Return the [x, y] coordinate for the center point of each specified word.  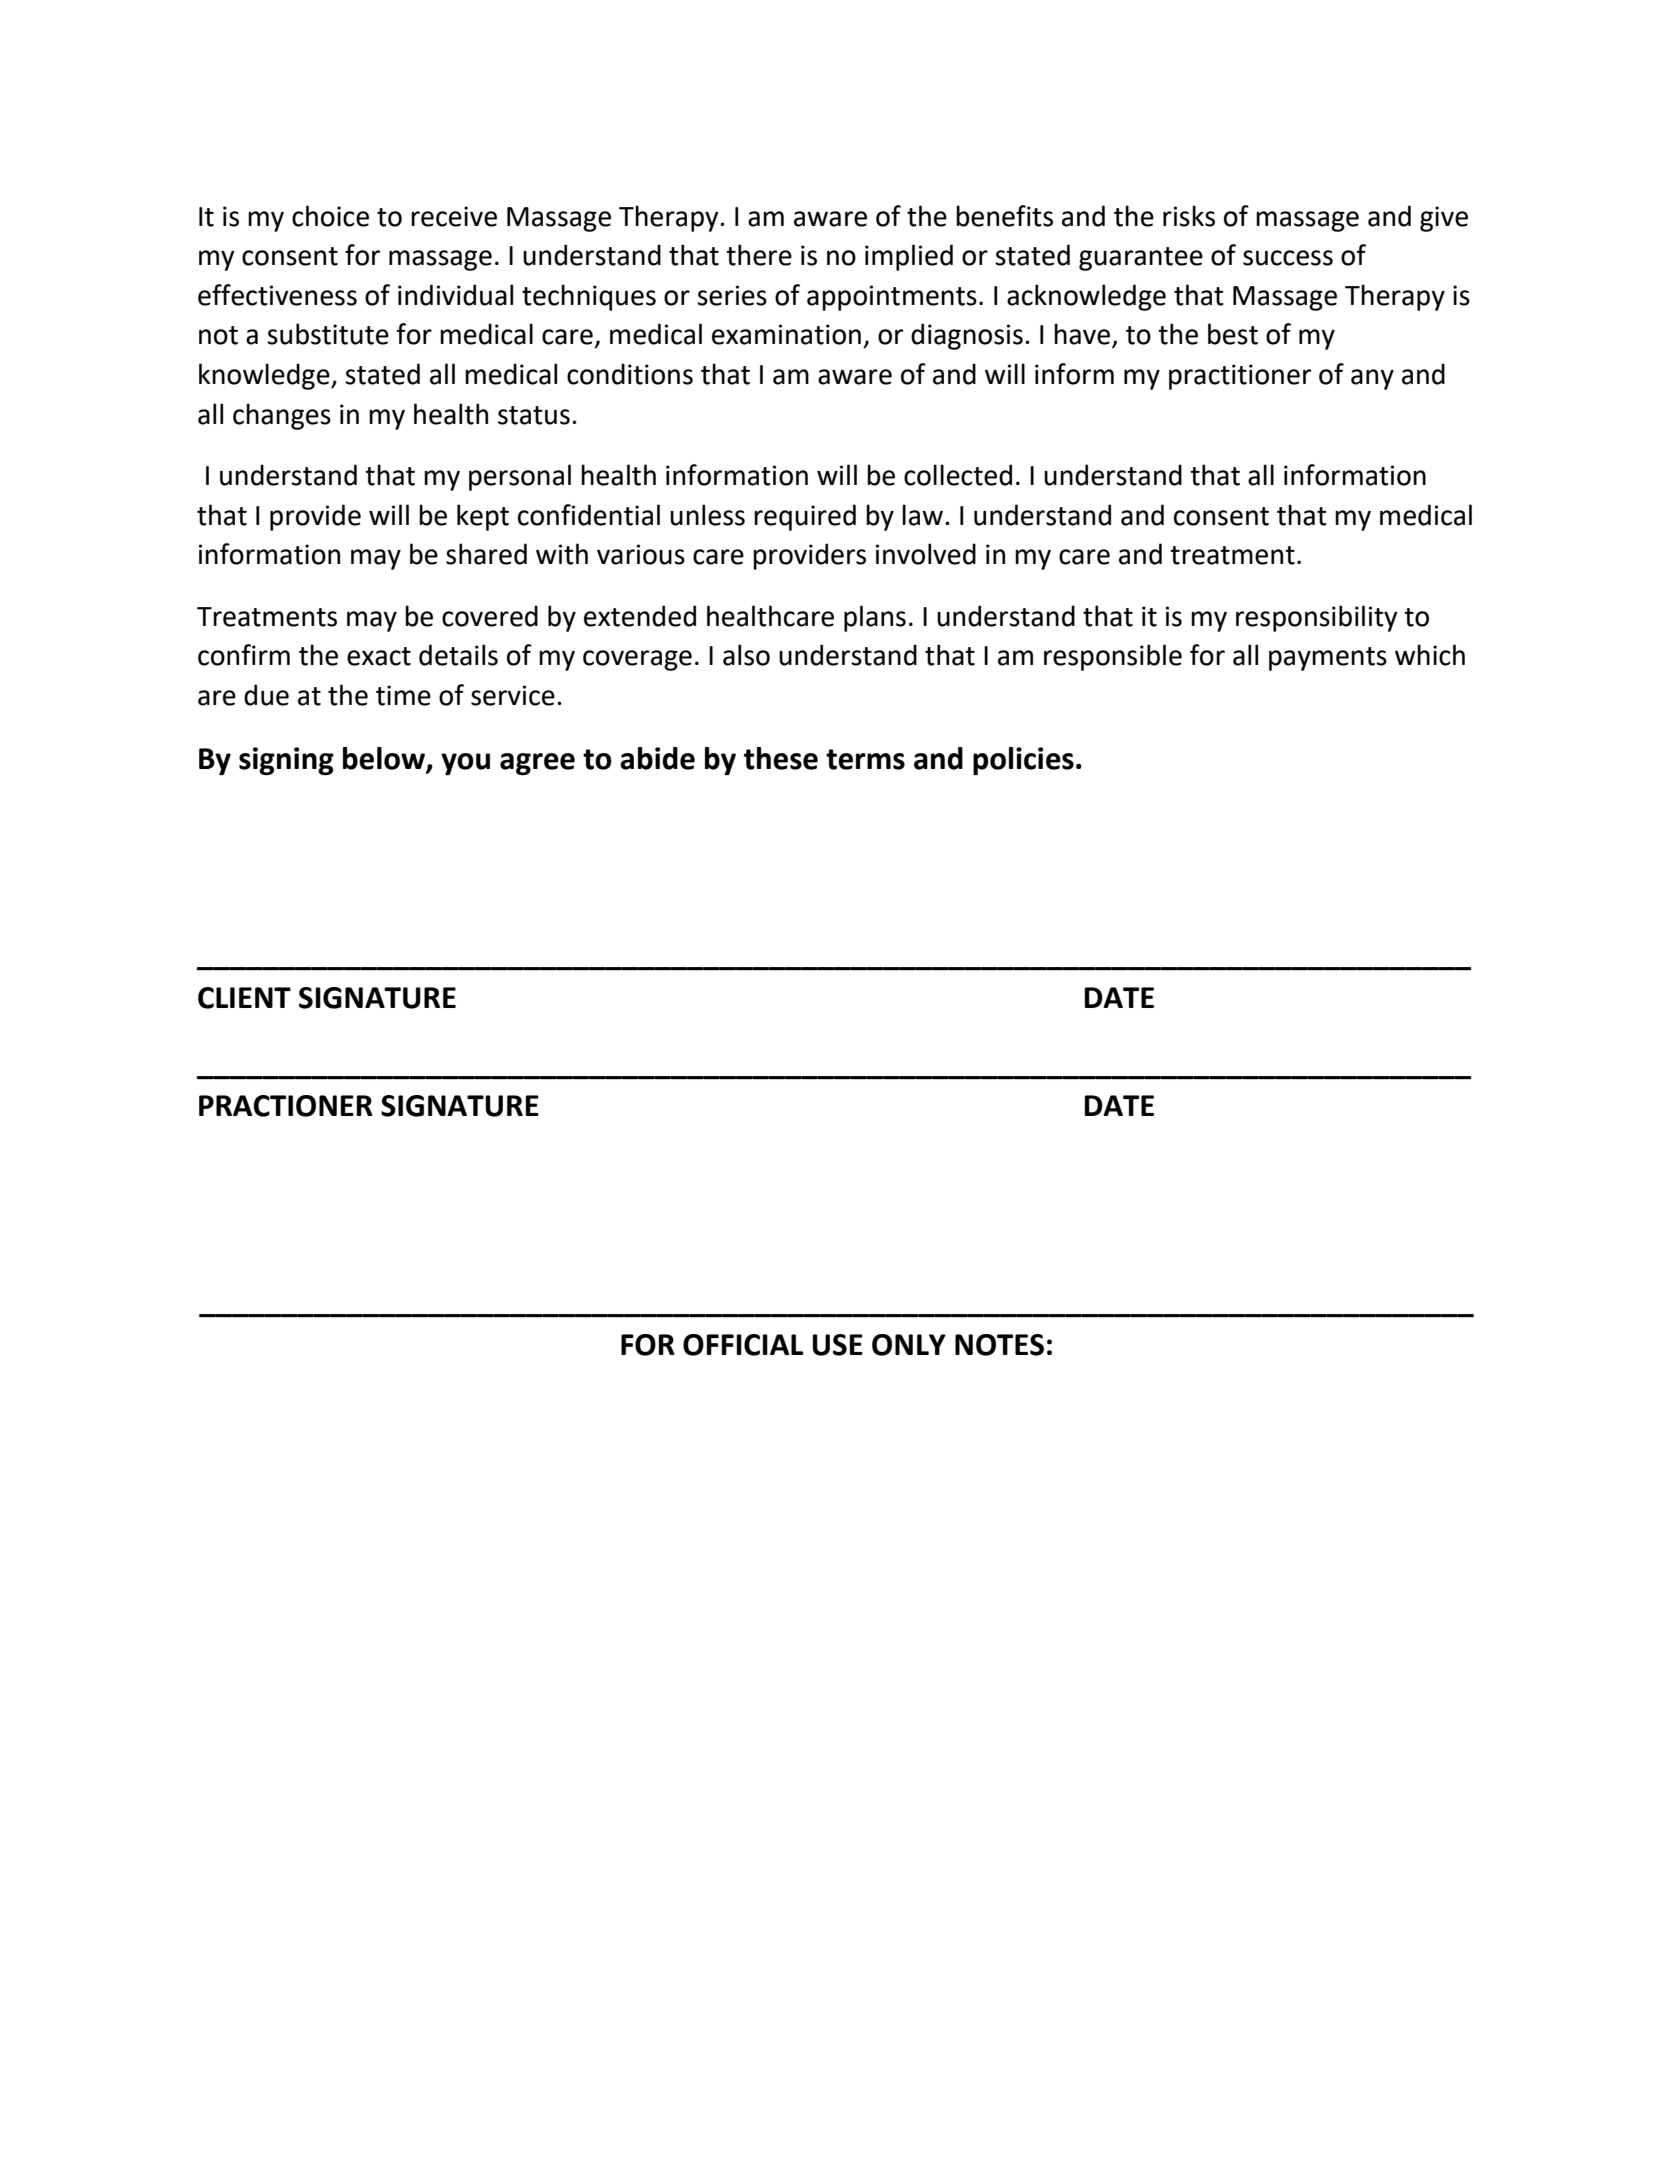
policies [1023, 761]
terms [865, 759]
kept [483, 517]
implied [909, 257]
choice [330, 216]
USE [837, 1345]
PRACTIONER [286, 1106]
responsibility [1317, 618]
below [385, 759]
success [1288, 258]
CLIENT [244, 998]
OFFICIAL [743, 1345]
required [805, 517]
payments [1328, 659]
